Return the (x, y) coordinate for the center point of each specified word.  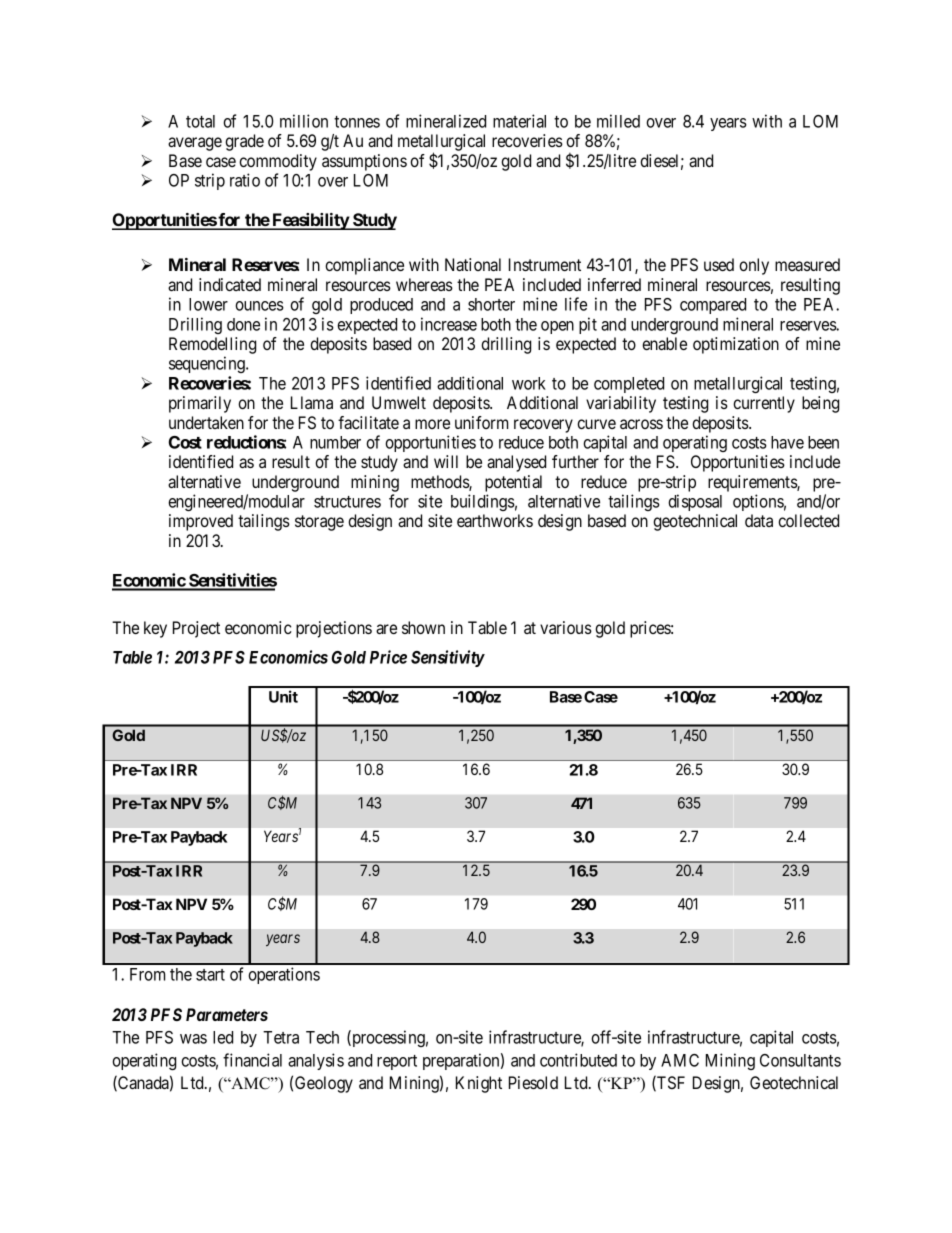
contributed (578, 1060)
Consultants (800, 1060)
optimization (736, 345)
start (210, 975)
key (155, 629)
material (519, 121)
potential (513, 483)
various (566, 627)
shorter (491, 304)
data (759, 520)
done (243, 324)
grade (244, 142)
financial (252, 1060)
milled (618, 121)
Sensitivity (448, 658)
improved (201, 522)
